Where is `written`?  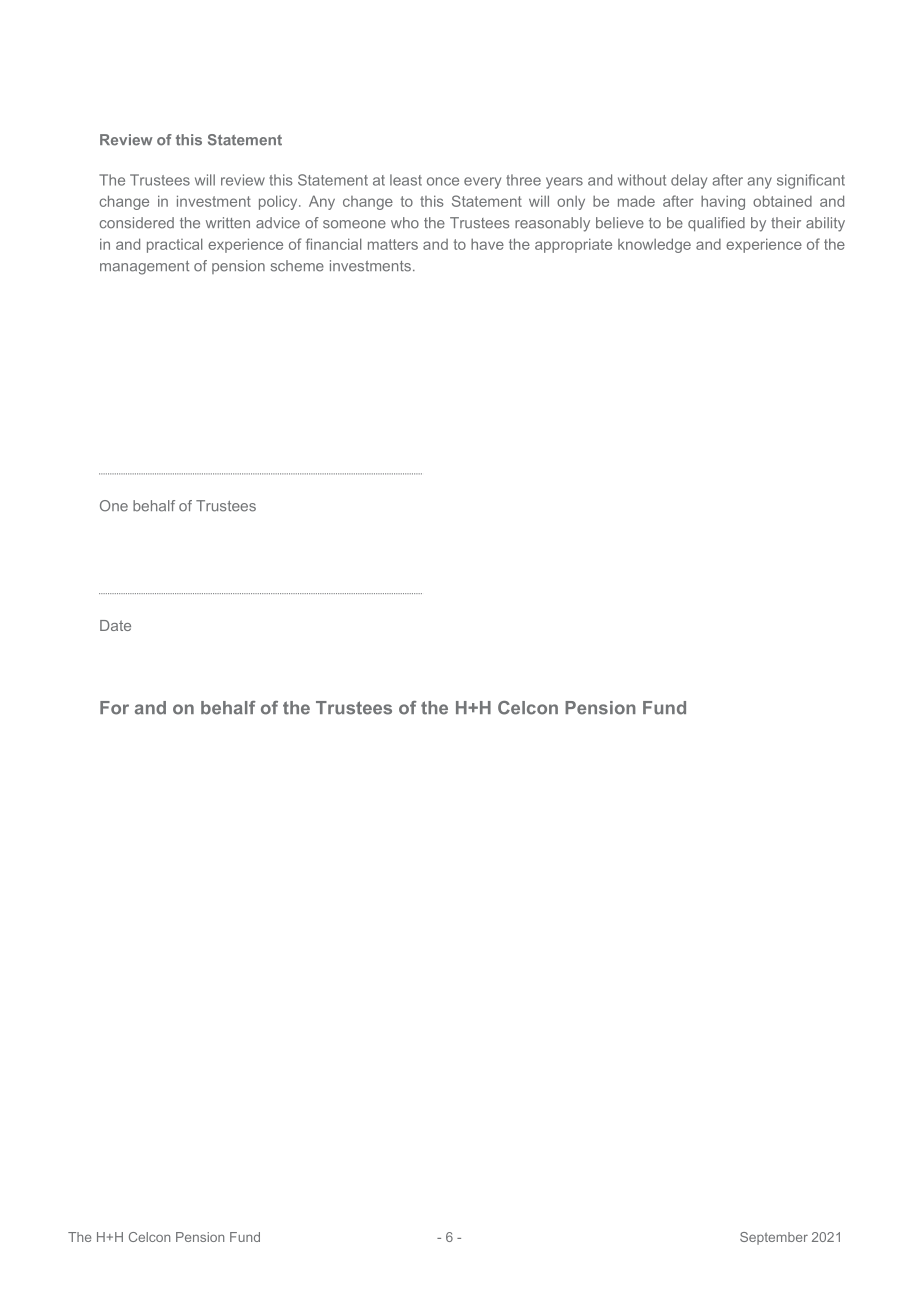
written is located at coordinates (228, 223).
